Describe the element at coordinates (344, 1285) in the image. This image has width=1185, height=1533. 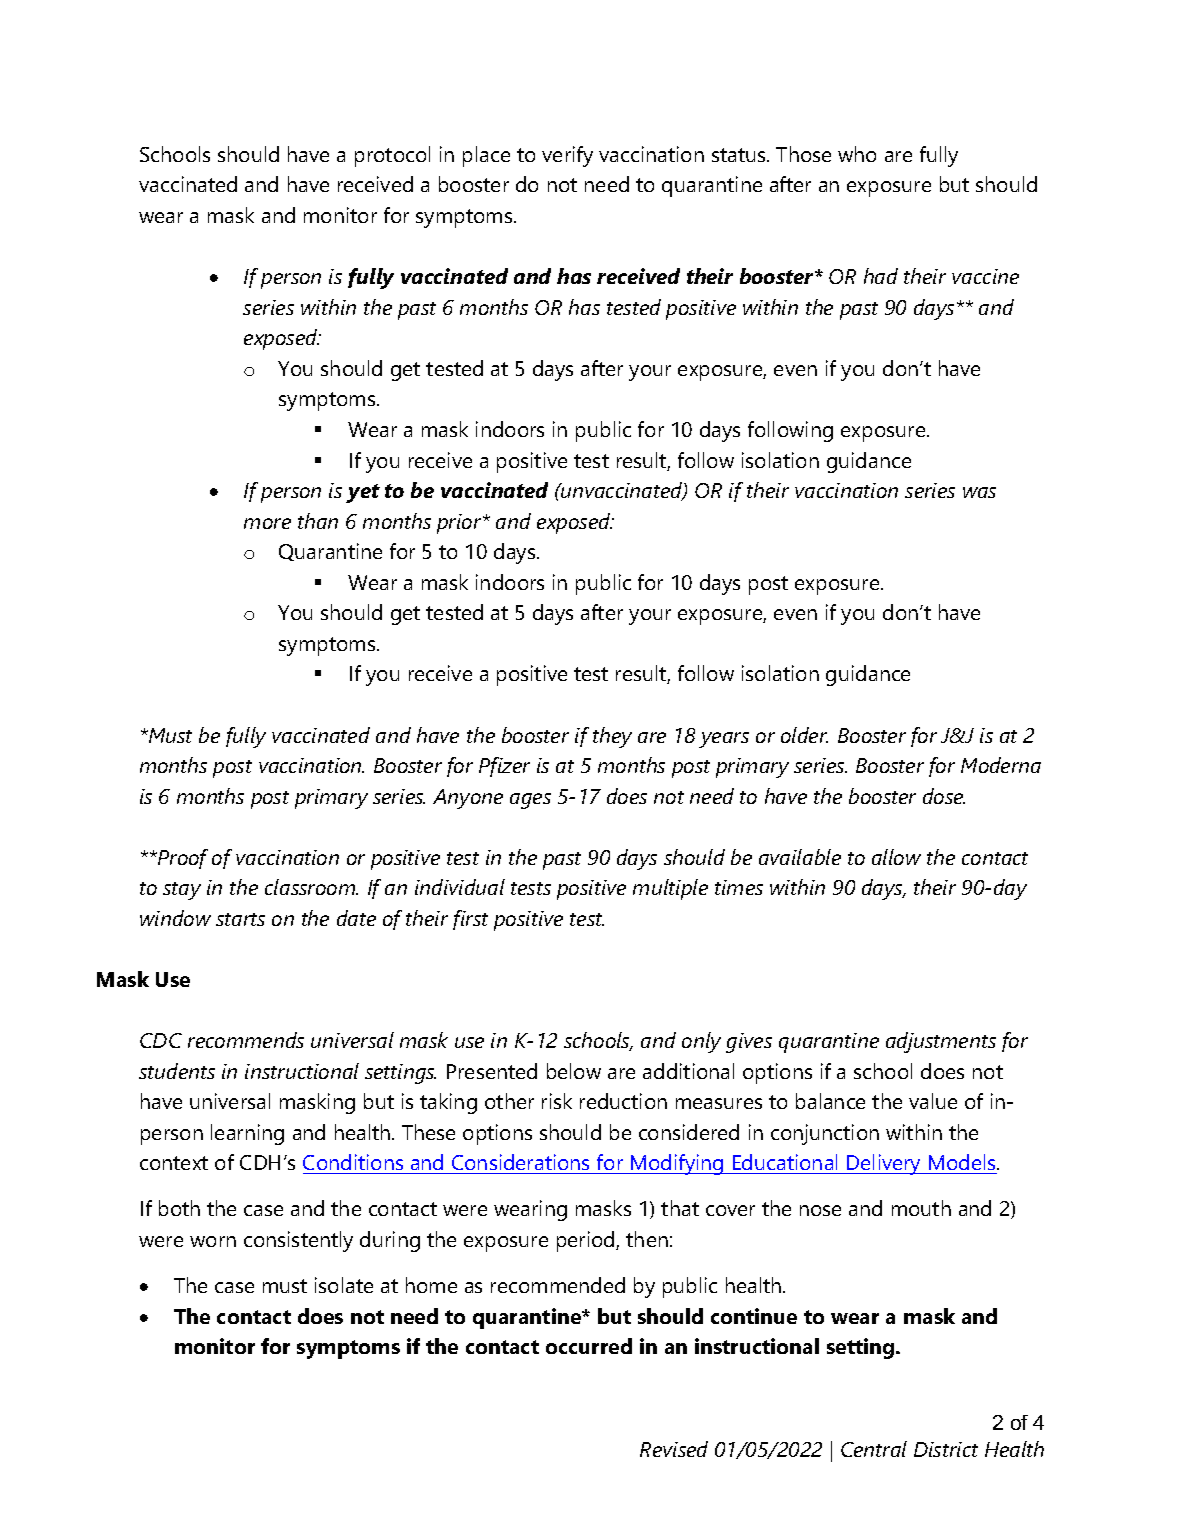
I see `isolate` at that location.
